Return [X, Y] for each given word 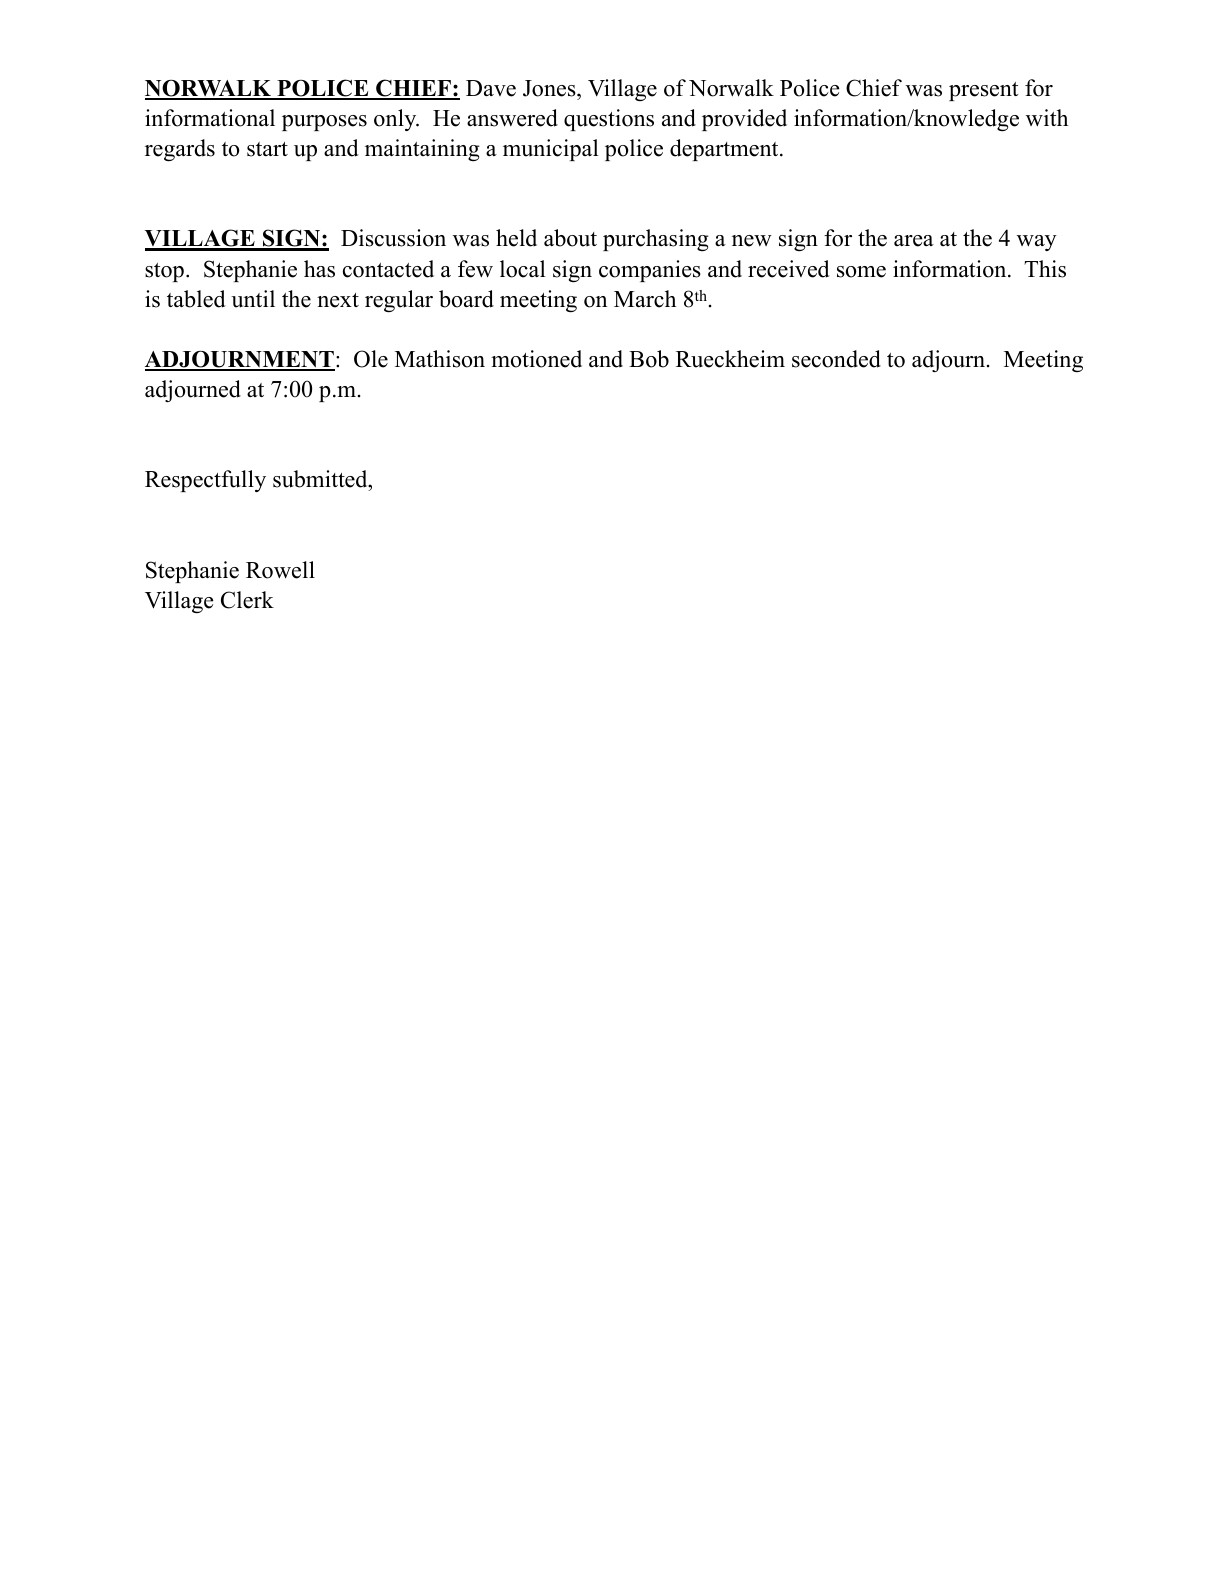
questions [609, 120]
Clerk [247, 600]
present [983, 91]
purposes [324, 123]
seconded [836, 359]
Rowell [280, 570]
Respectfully [205, 481]
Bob [649, 359]
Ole [371, 359]
